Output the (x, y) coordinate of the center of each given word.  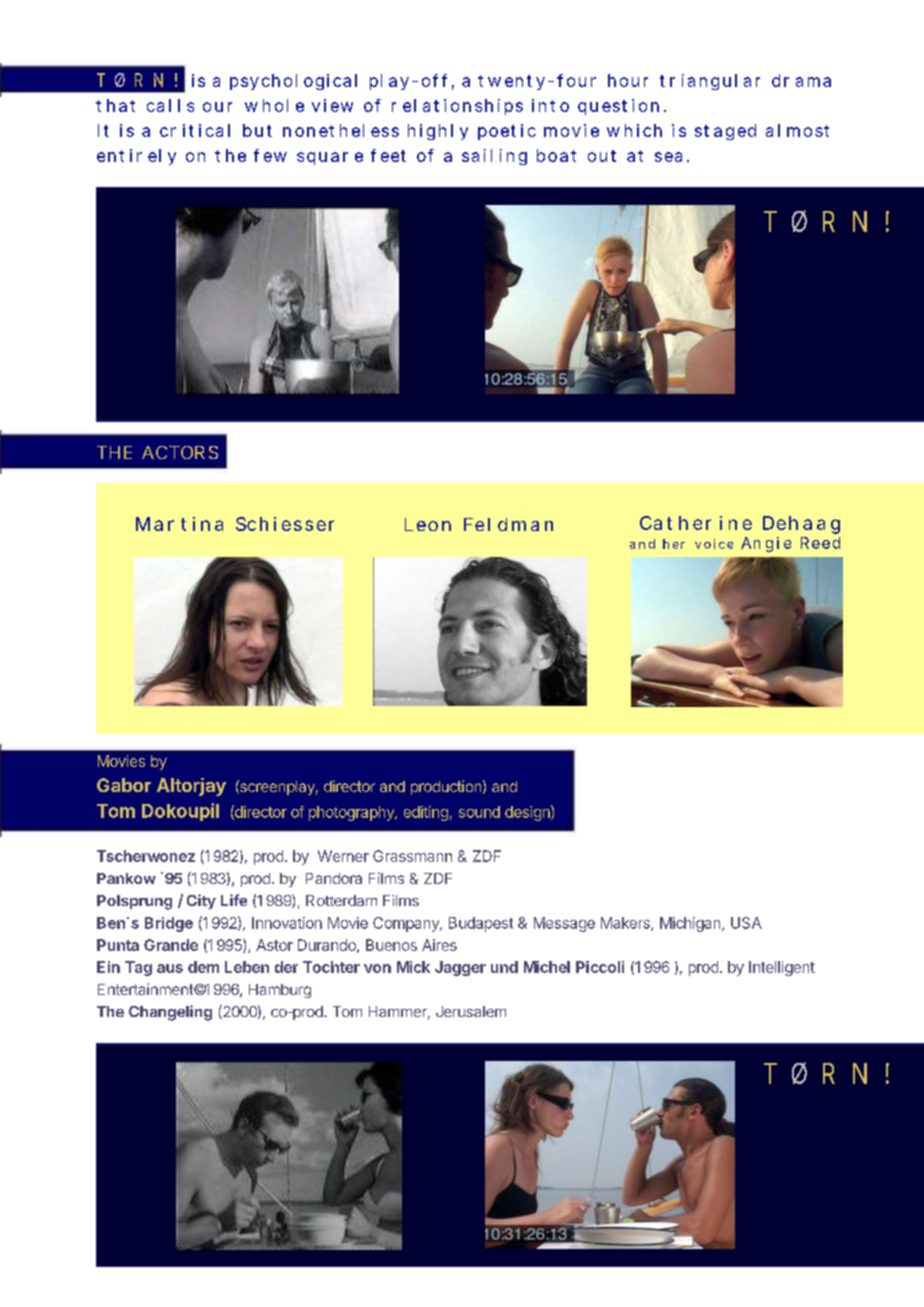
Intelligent (782, 968)
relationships (457, 107)
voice (714, 544)
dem (203, 967)
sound (479, 812)
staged (725, 132)
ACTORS (180, 452)
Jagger (460, 968)
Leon (428, 524)
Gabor (124, 785)
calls (170, 105)
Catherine (696, 523)
